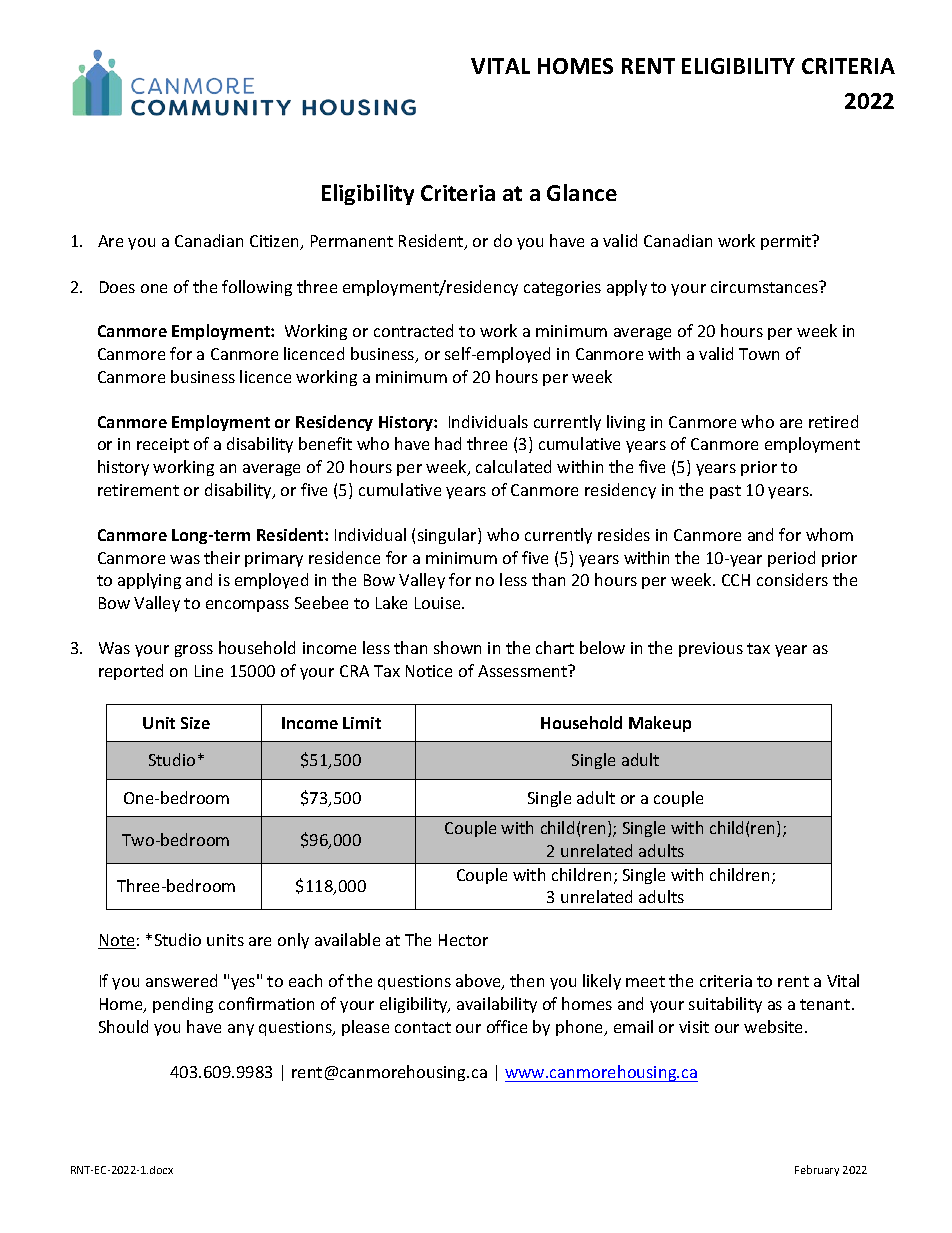  What do you see at coordinates (507, 1026) in the image?
I see `office` at bounding box center [507, 1026].
